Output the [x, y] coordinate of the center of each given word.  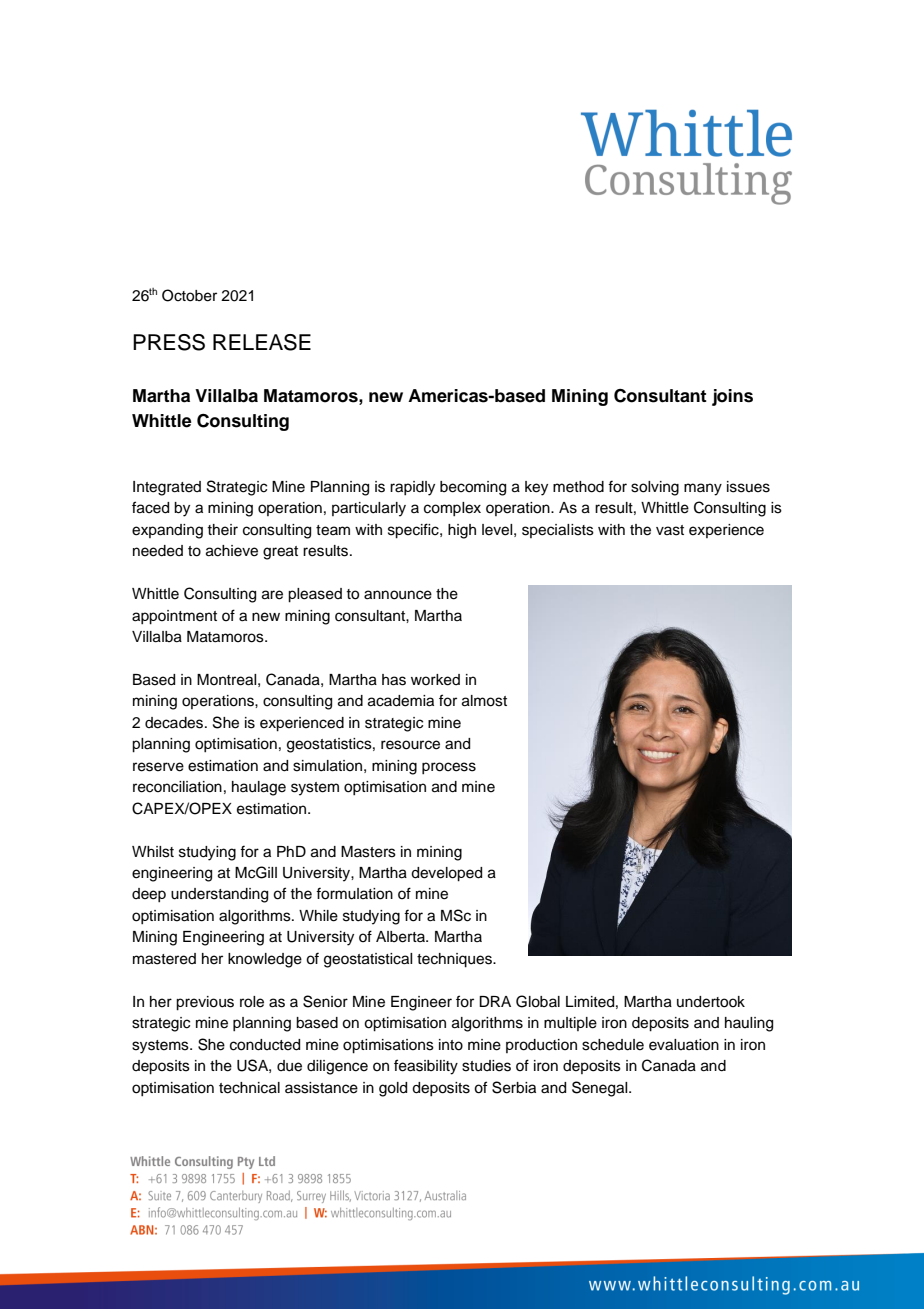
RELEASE [262, 342]
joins [732, 397]
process [449, 768]
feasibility [426, 1067]
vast [670, 530]
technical [249, 1088]
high [462, 531]
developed [446, 874]
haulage [259, 788]
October [189, 295]
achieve [232, 551]
